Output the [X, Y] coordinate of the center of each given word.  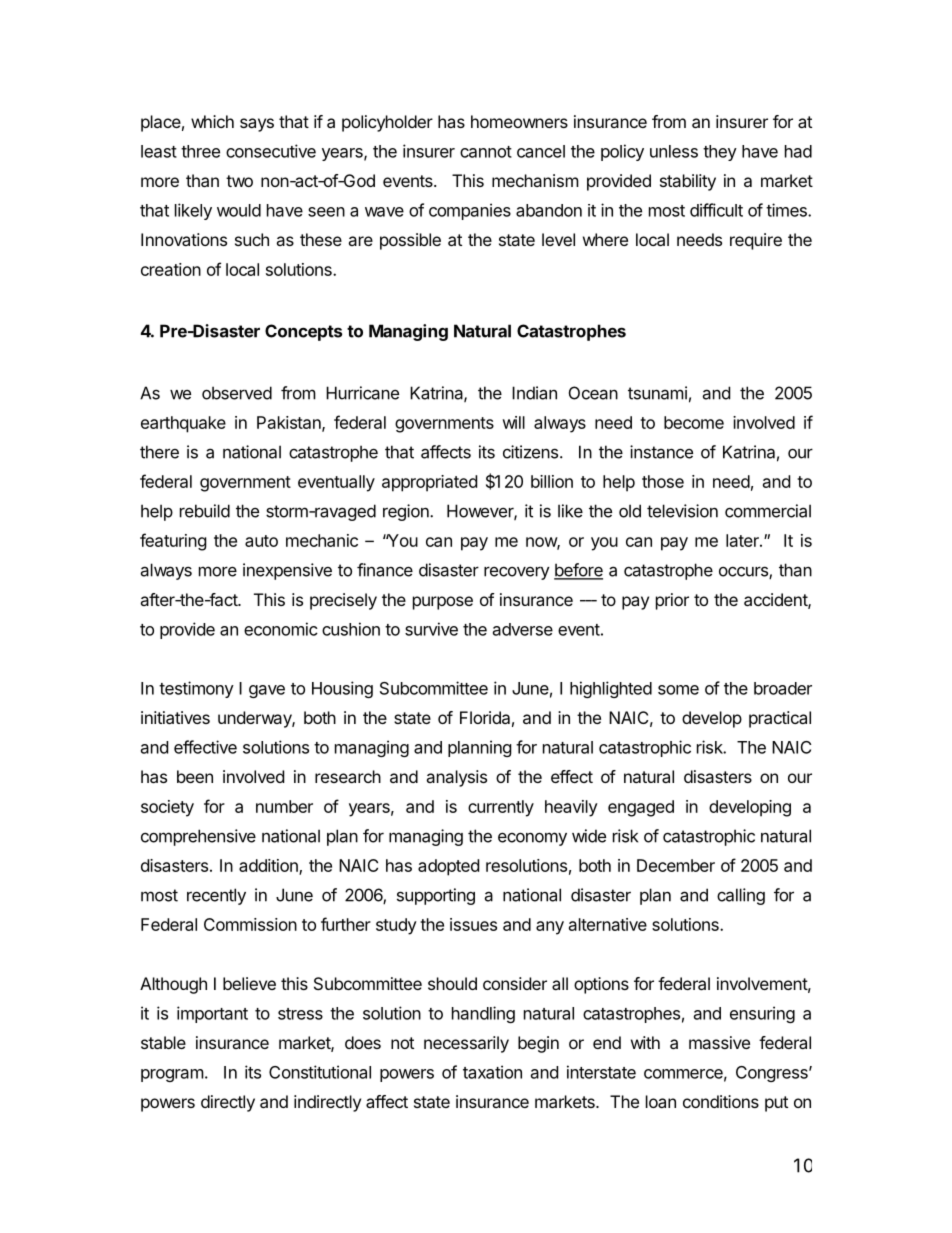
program [172, 1075]
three [200, 151]
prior [672, 601]
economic [281, 629]
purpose [443, 603]
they [720, 153]
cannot [486, 152]
